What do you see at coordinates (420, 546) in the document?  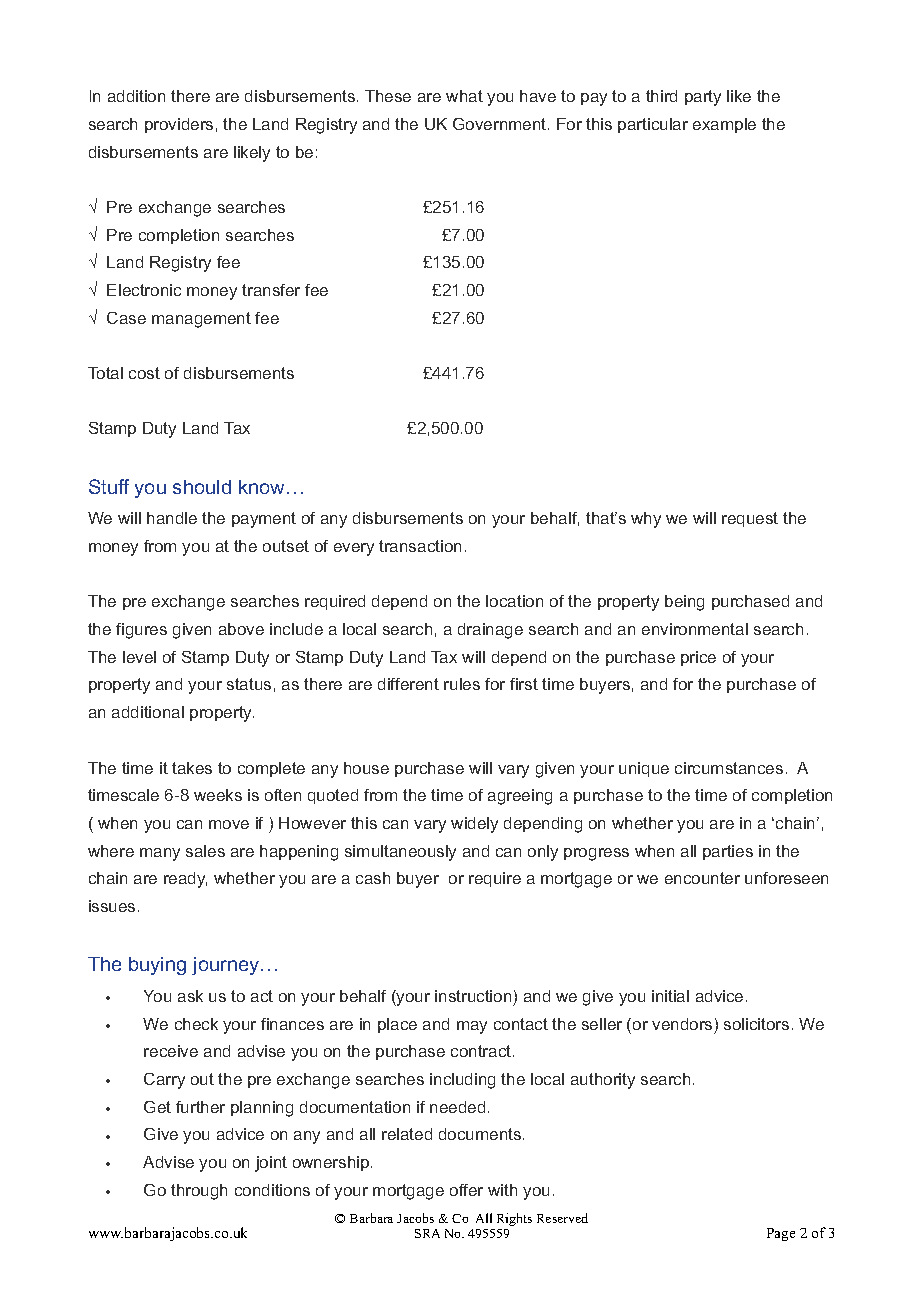 I see `transaction` at bounding box center [420, 546].
